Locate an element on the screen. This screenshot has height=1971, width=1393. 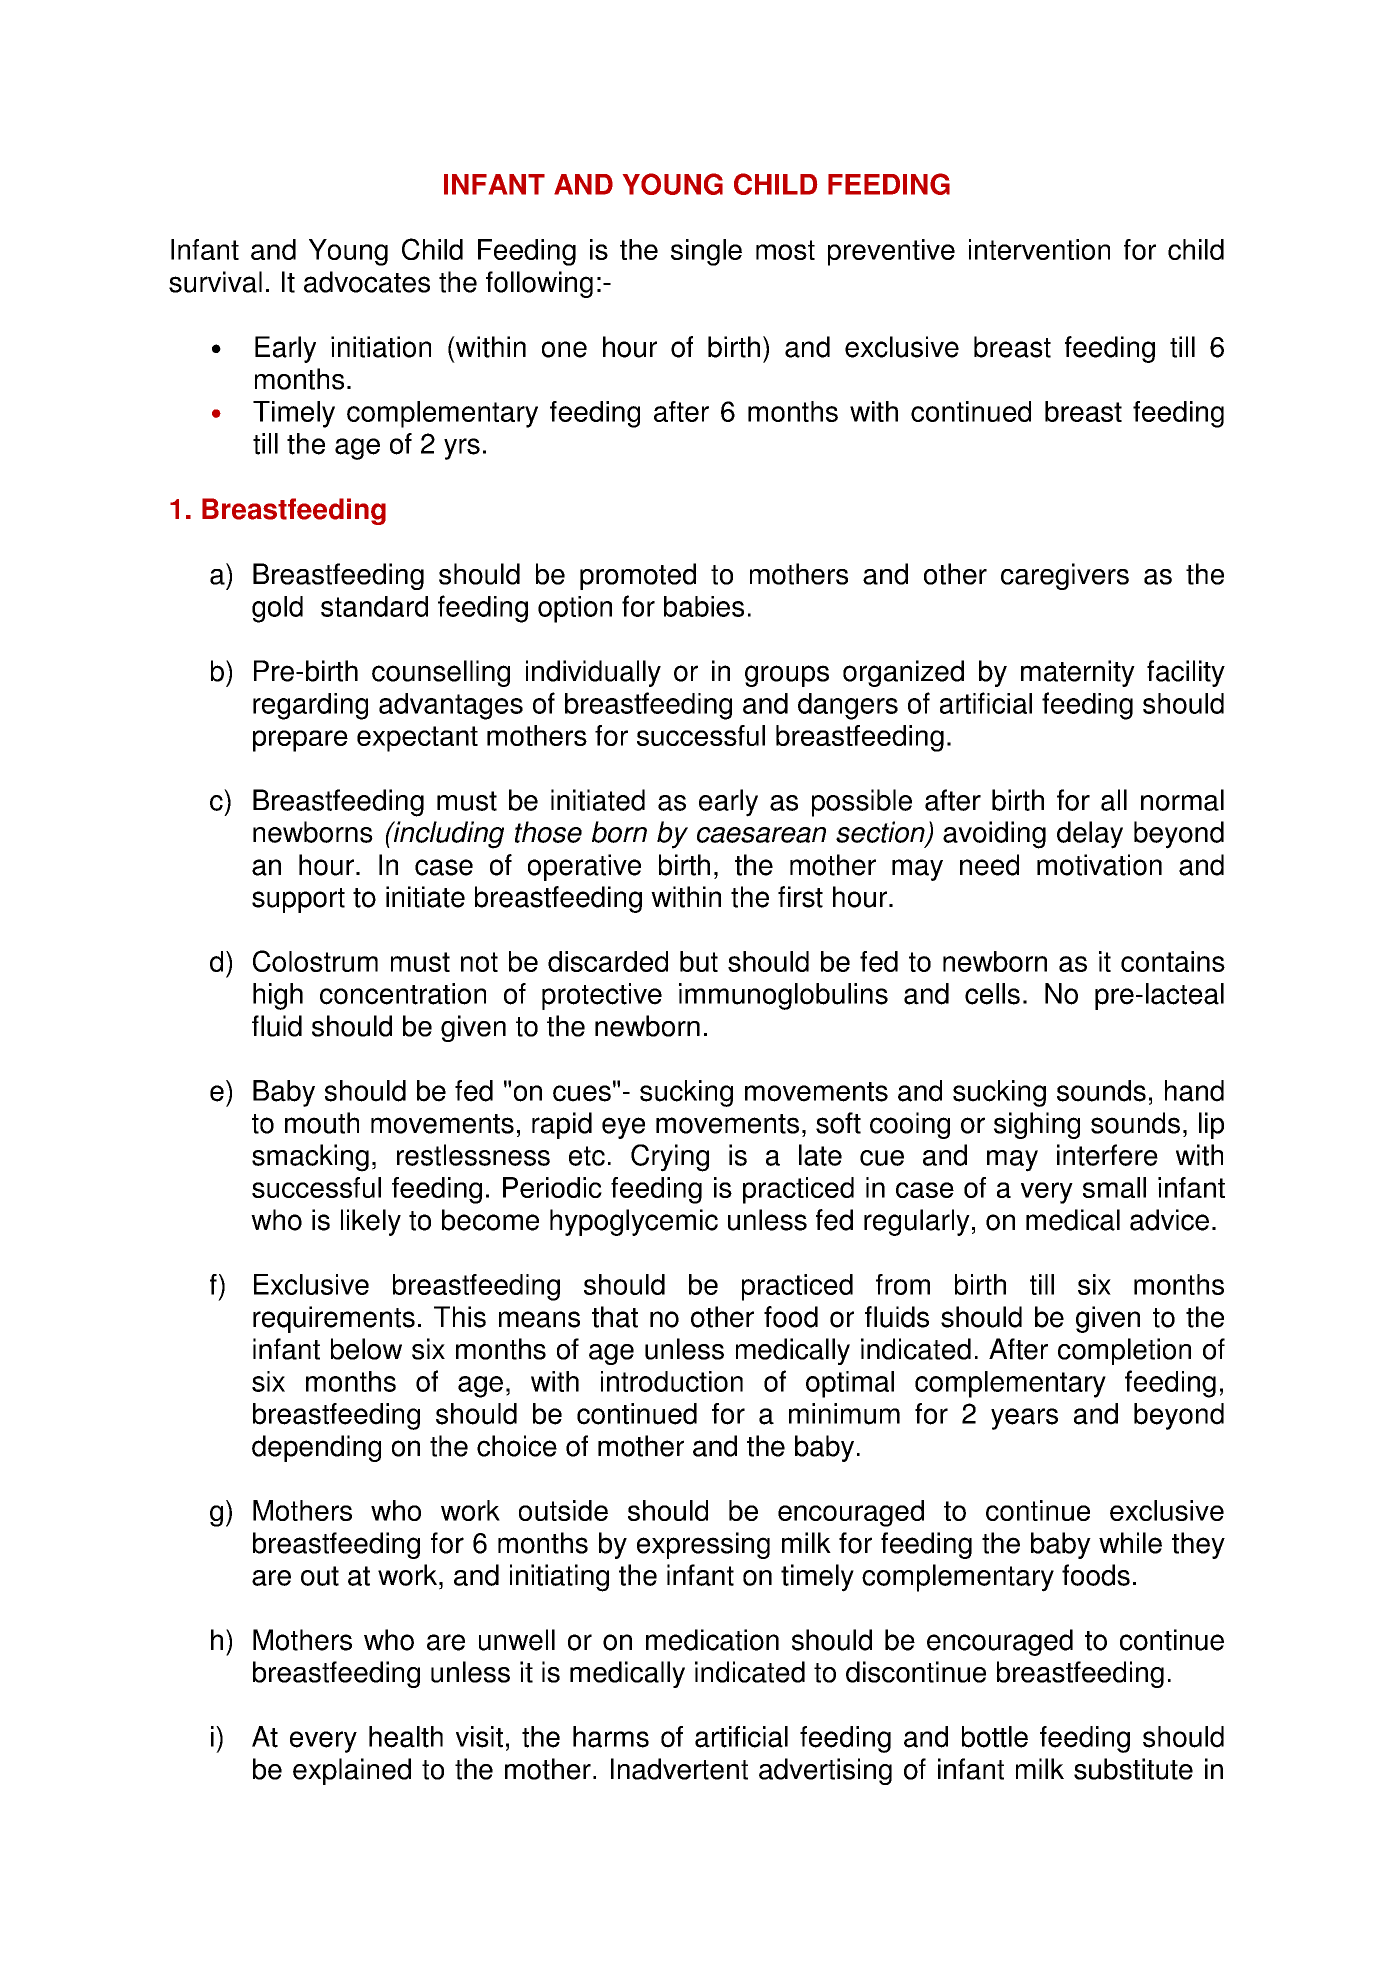
intervention is located at coordinates (1039, 249).
